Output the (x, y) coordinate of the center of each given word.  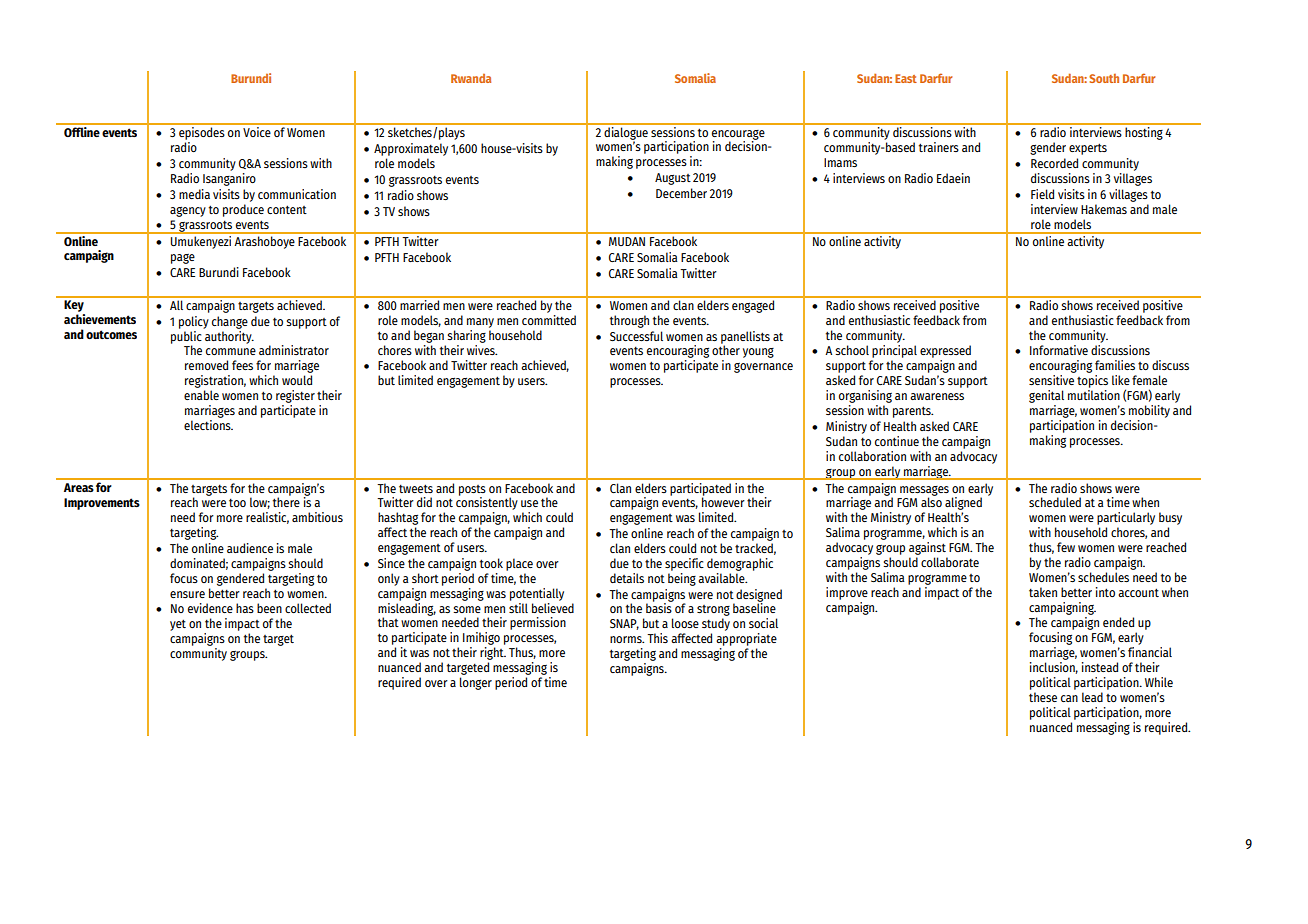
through (629, 321)
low (260, 503)
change (230, 322)
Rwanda (471, 78)
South (1104, 78)
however (723, 502)
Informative (1059, 350)
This (657, 638)
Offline (82, 130)
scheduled (1055, 502)
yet (178, 625)
